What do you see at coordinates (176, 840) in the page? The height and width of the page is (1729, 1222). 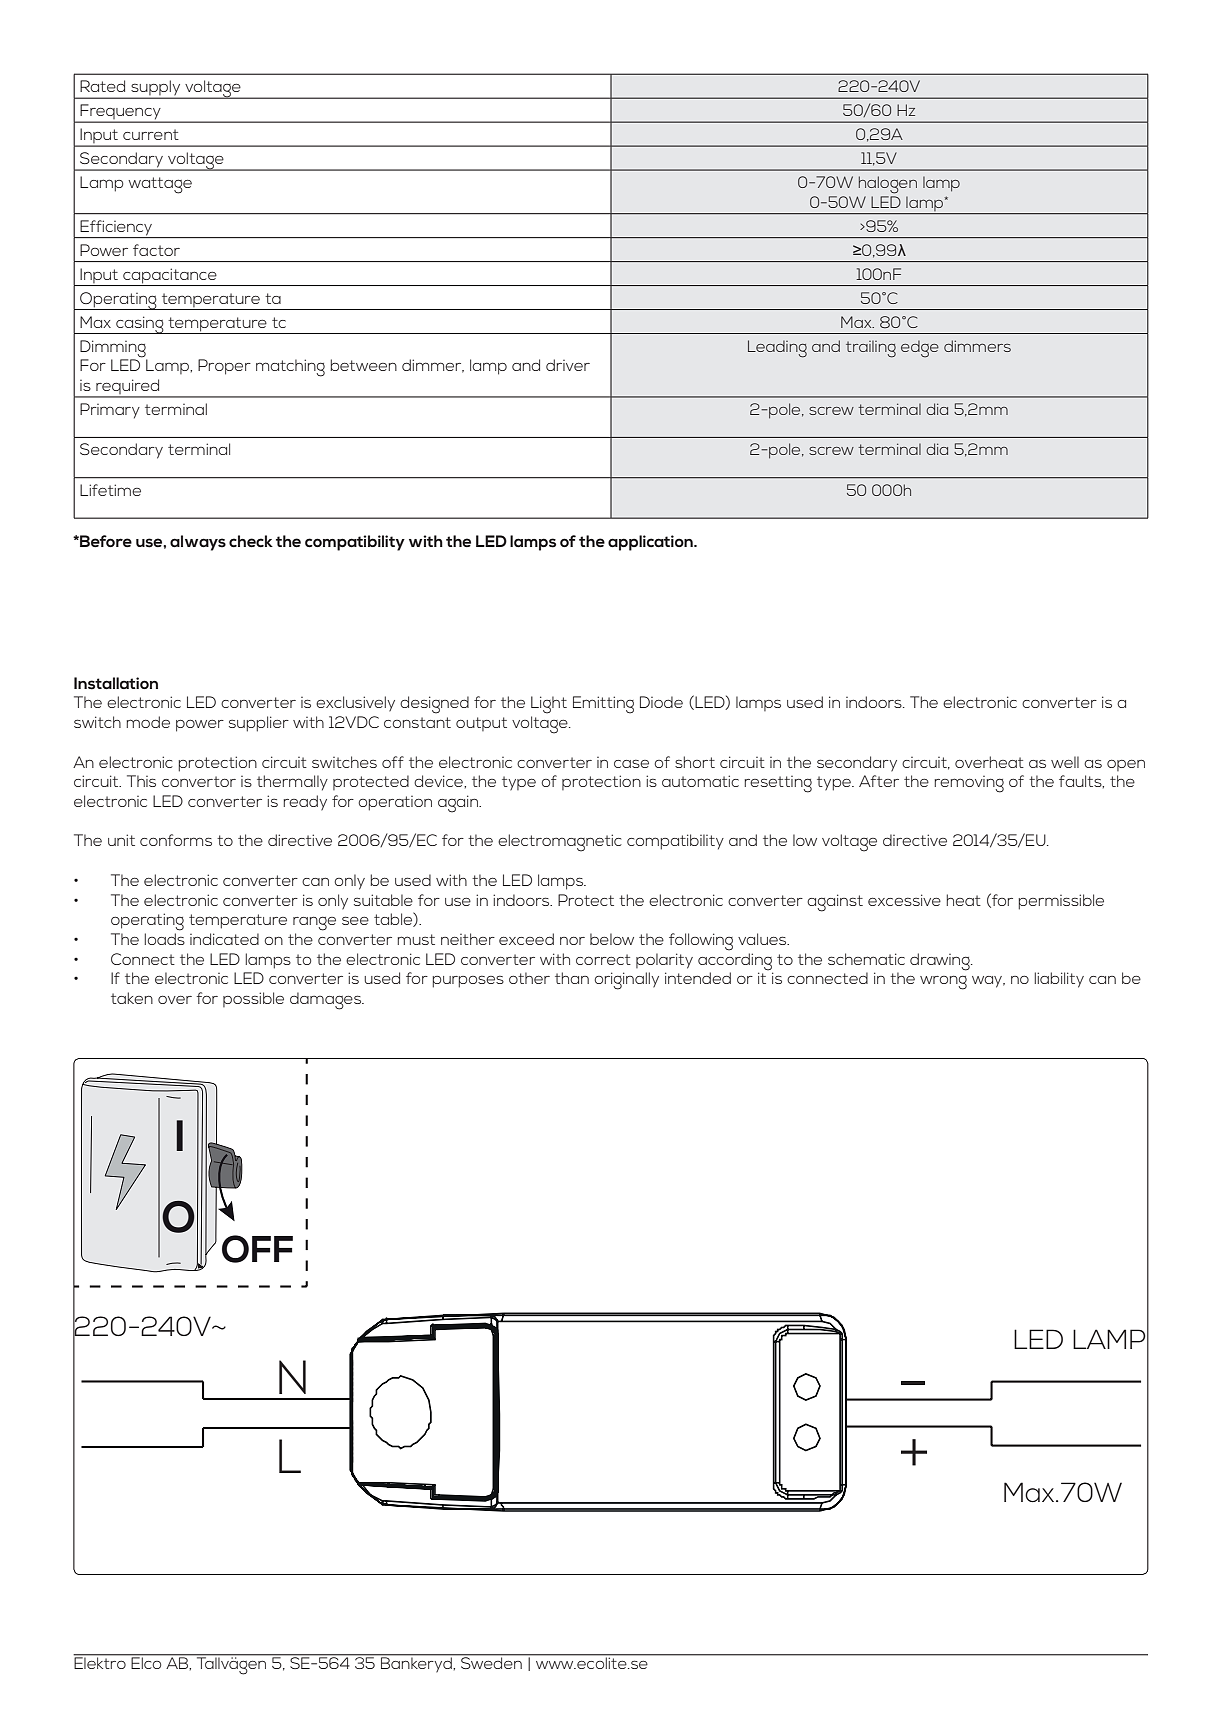 I see `conforms` at bounding box center [176, 840].
